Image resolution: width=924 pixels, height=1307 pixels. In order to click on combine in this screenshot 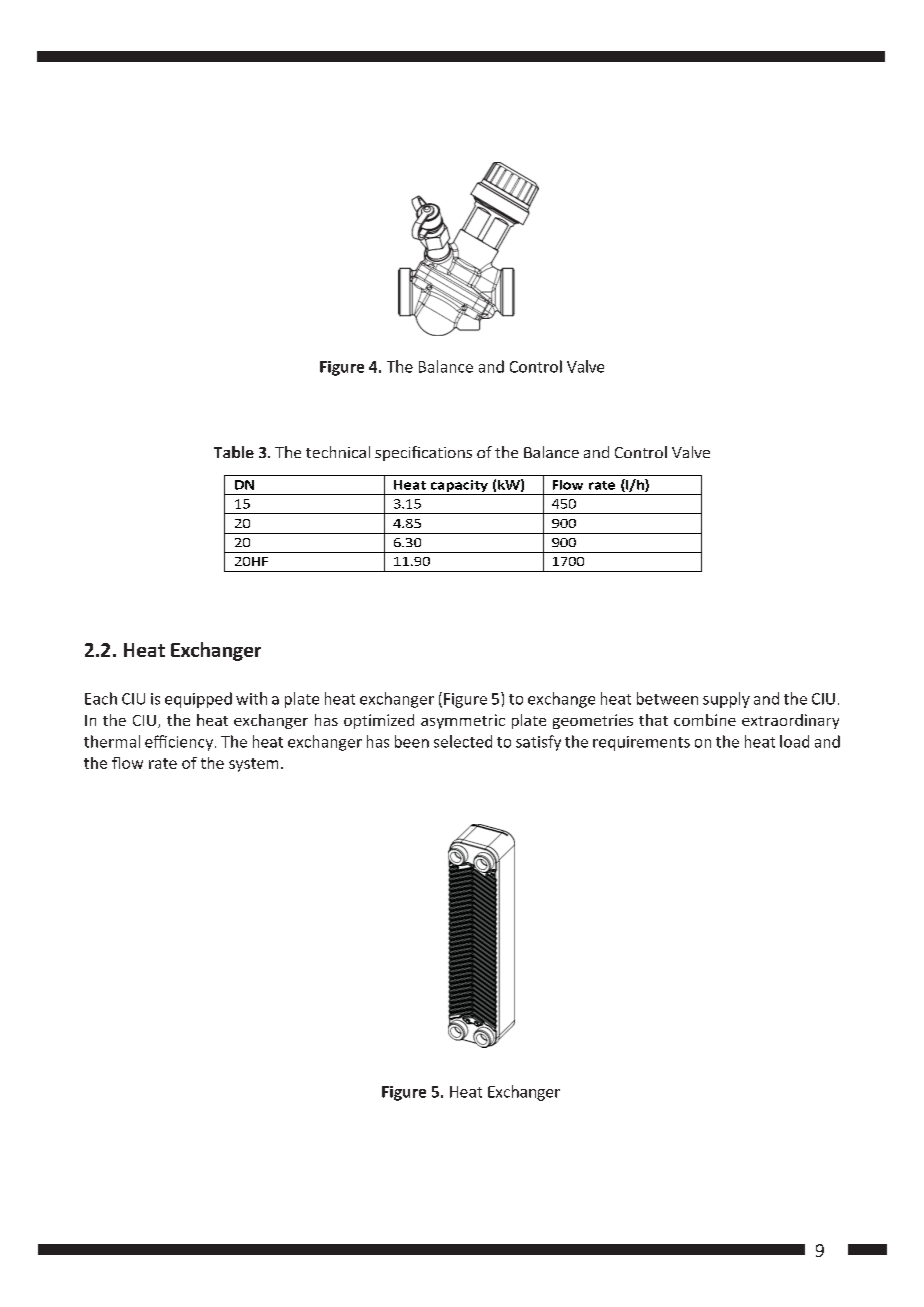, I will do `click(705, 720)`.
